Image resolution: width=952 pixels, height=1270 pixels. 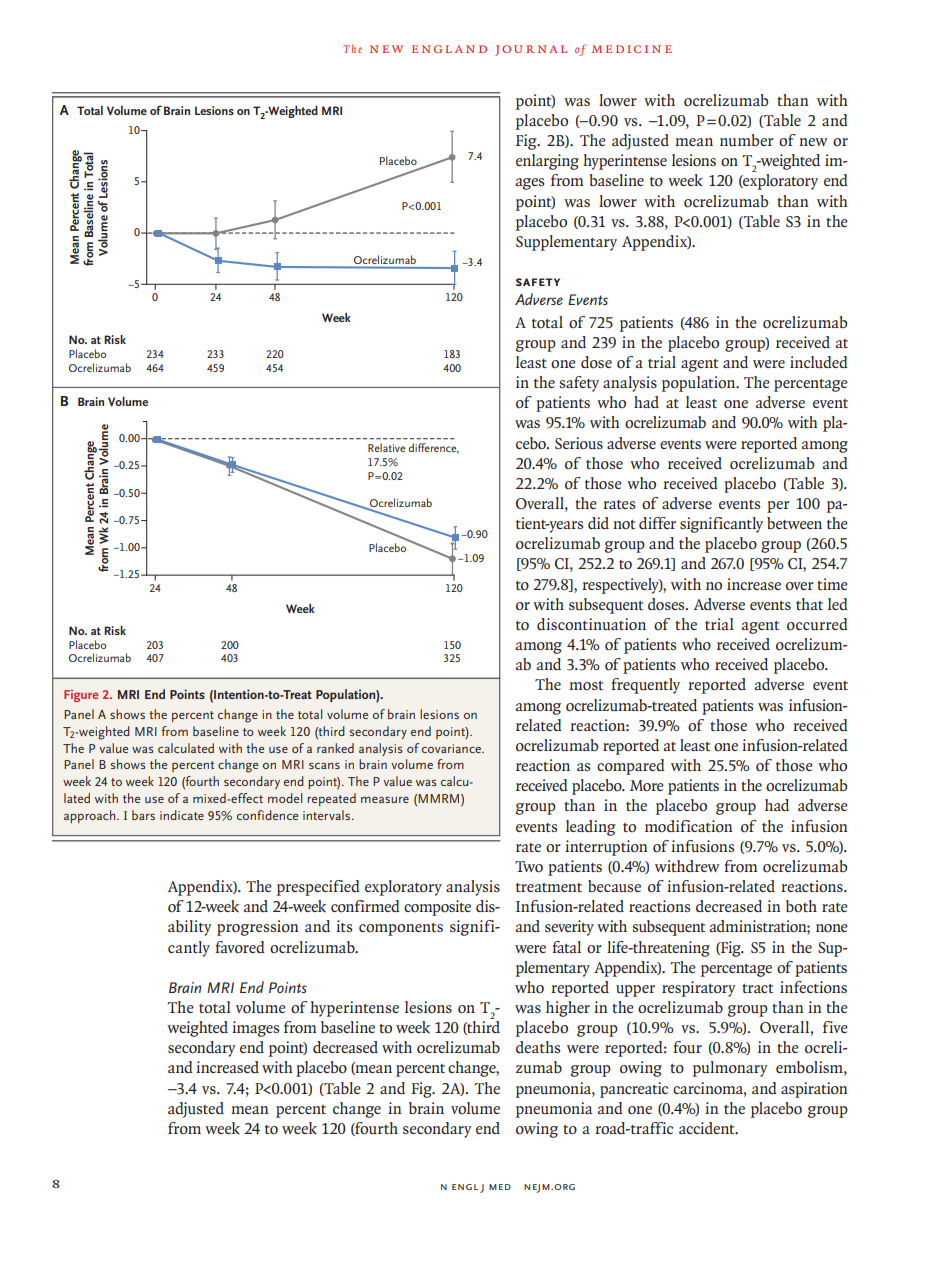 What do you see at coordinates (624, 525) in the screenshot?
I see `not` at bounding box center [624, 525].
